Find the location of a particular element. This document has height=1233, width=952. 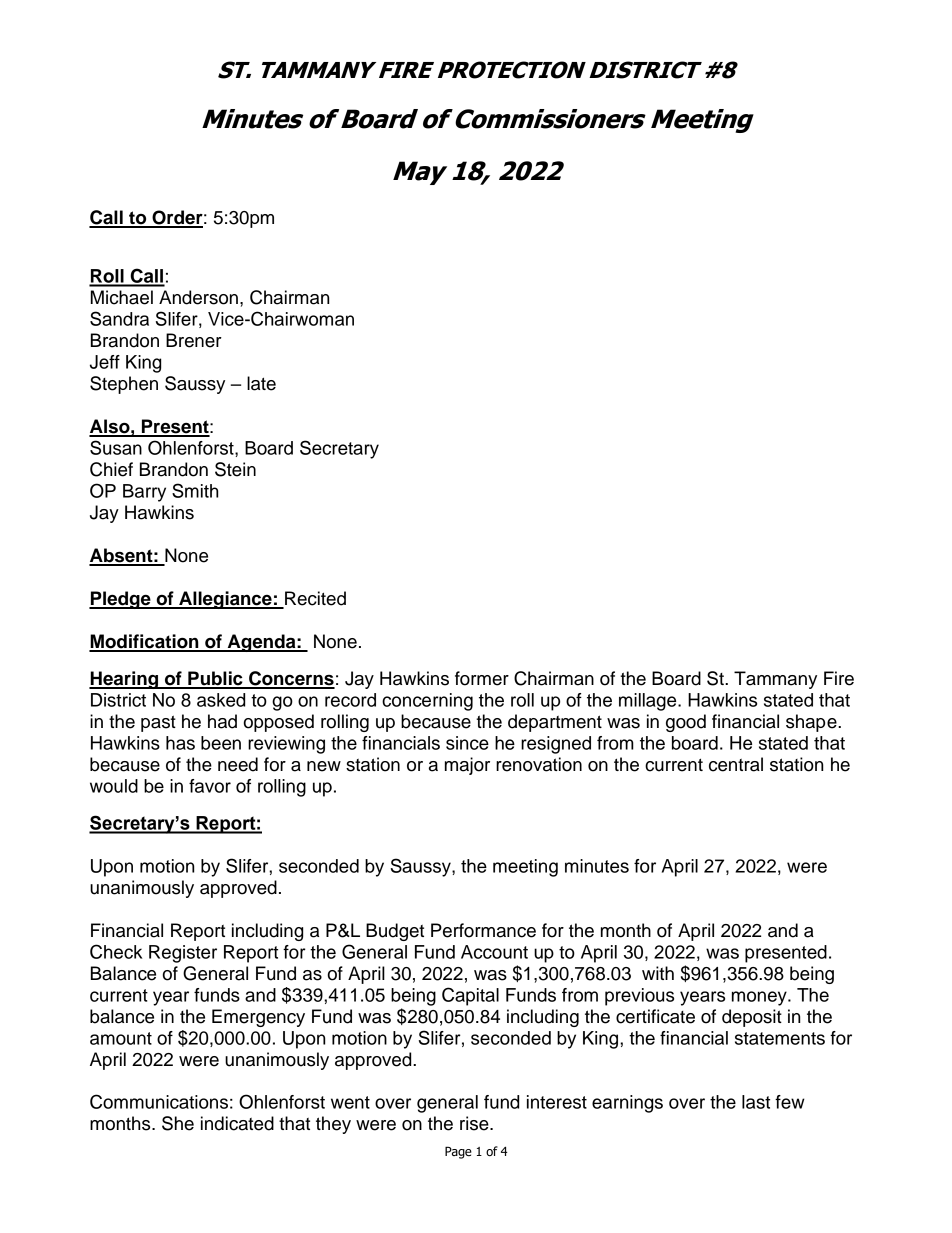

Allegiance is located at coordinates (225, 600).
